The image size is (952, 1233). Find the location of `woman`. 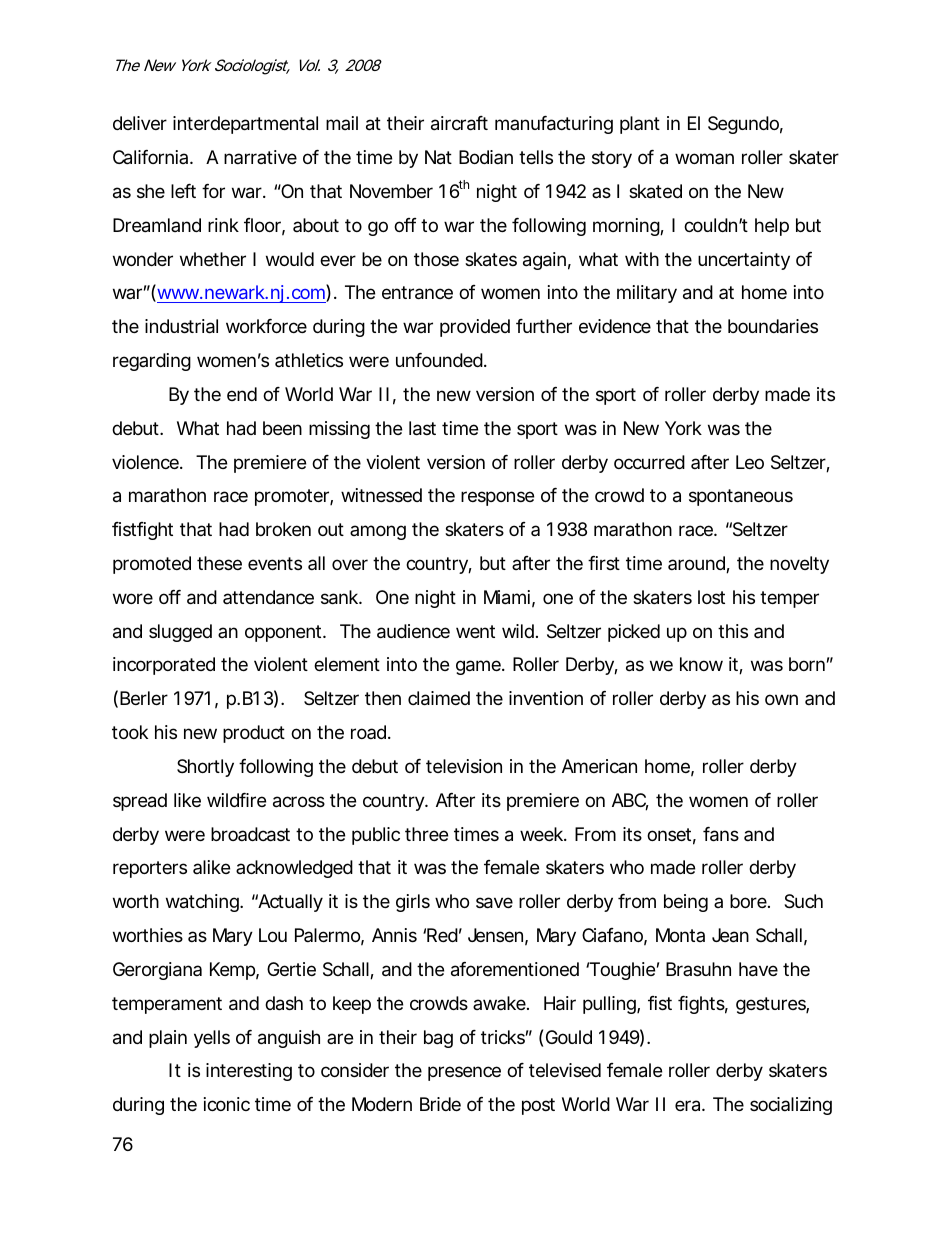

woman is located at coordinates (704, 158).
